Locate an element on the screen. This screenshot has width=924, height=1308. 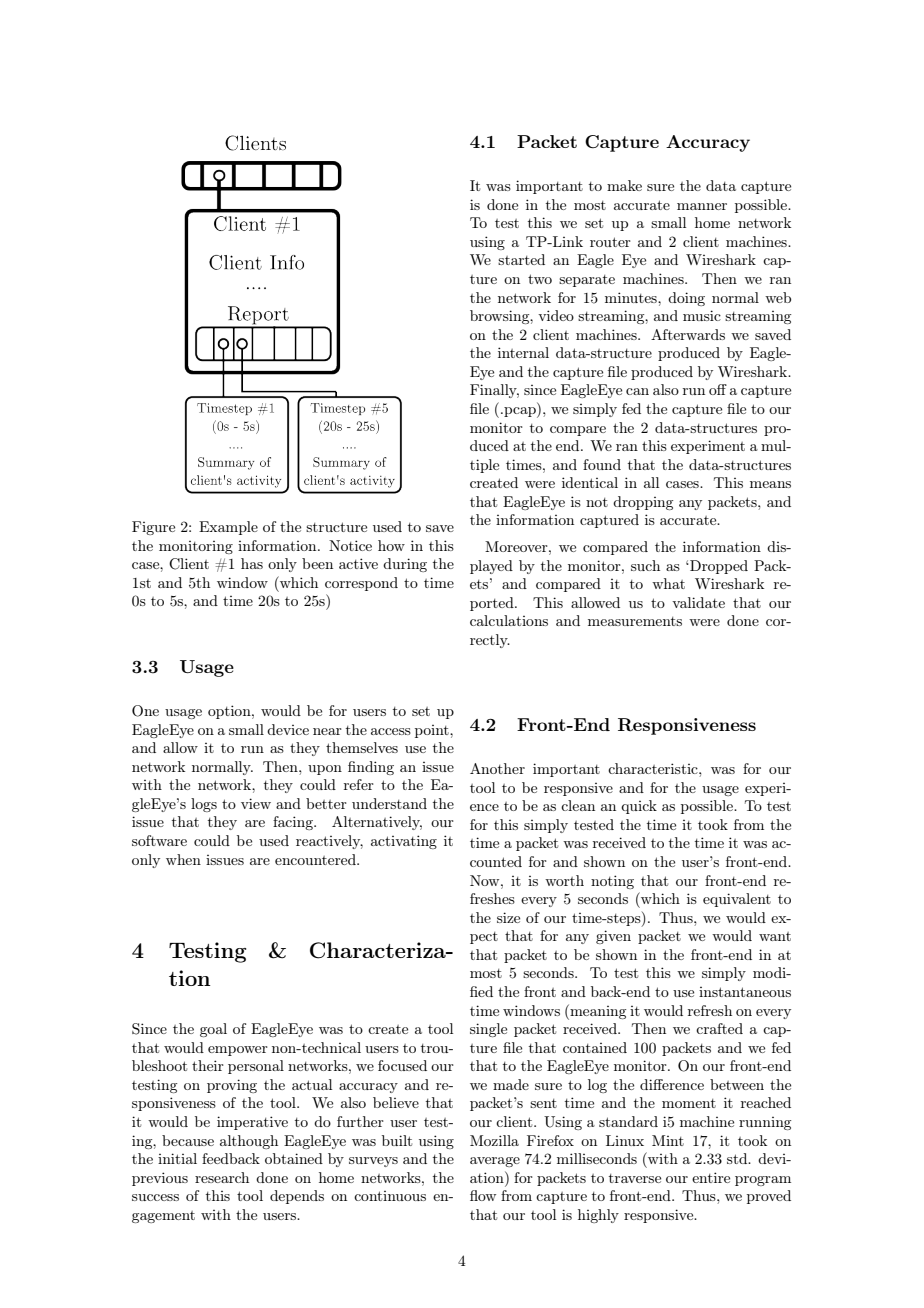
validate is located at coordinates (698, 602).
